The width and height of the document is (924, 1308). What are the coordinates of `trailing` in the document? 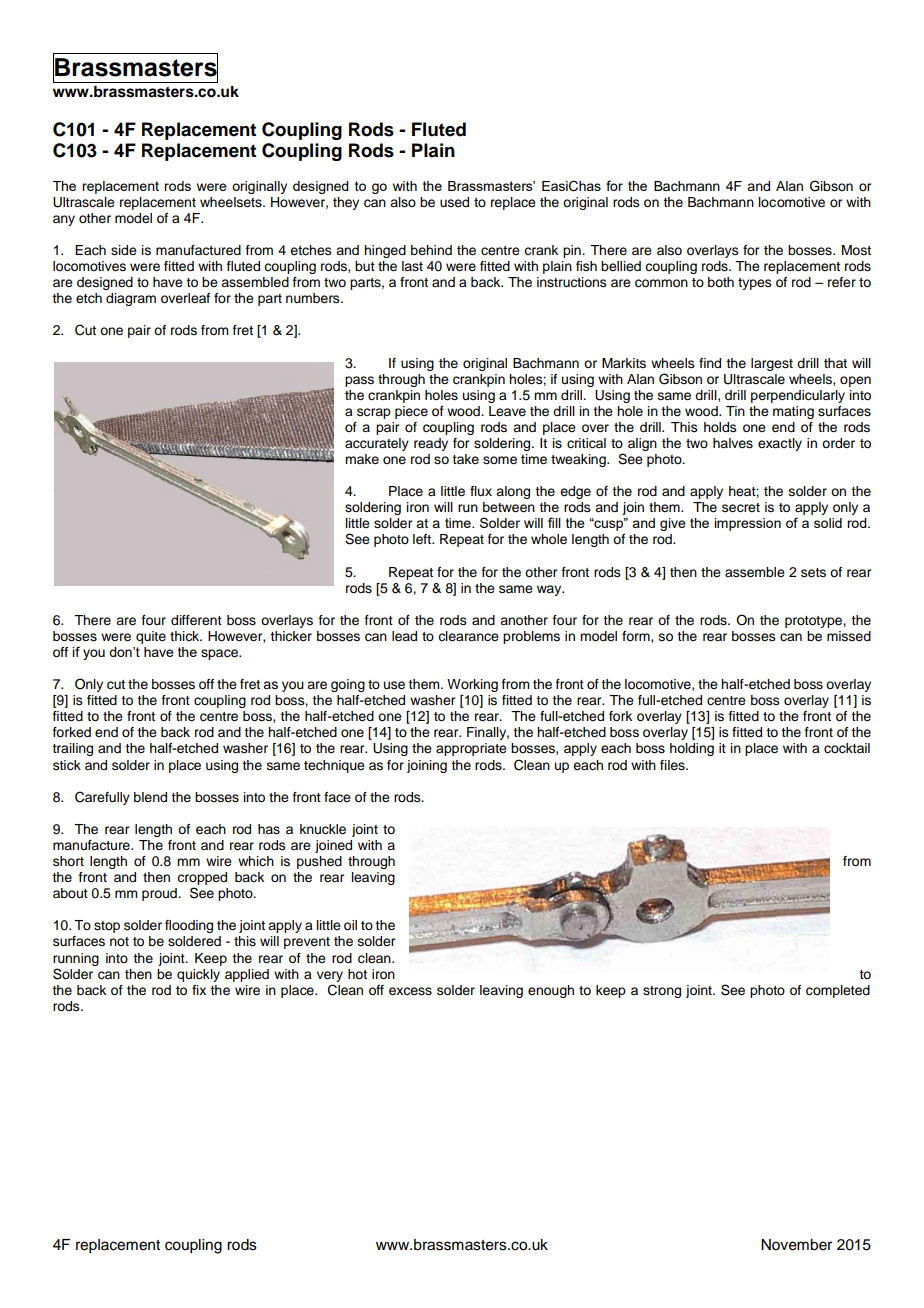 It's located at (72, 749).
